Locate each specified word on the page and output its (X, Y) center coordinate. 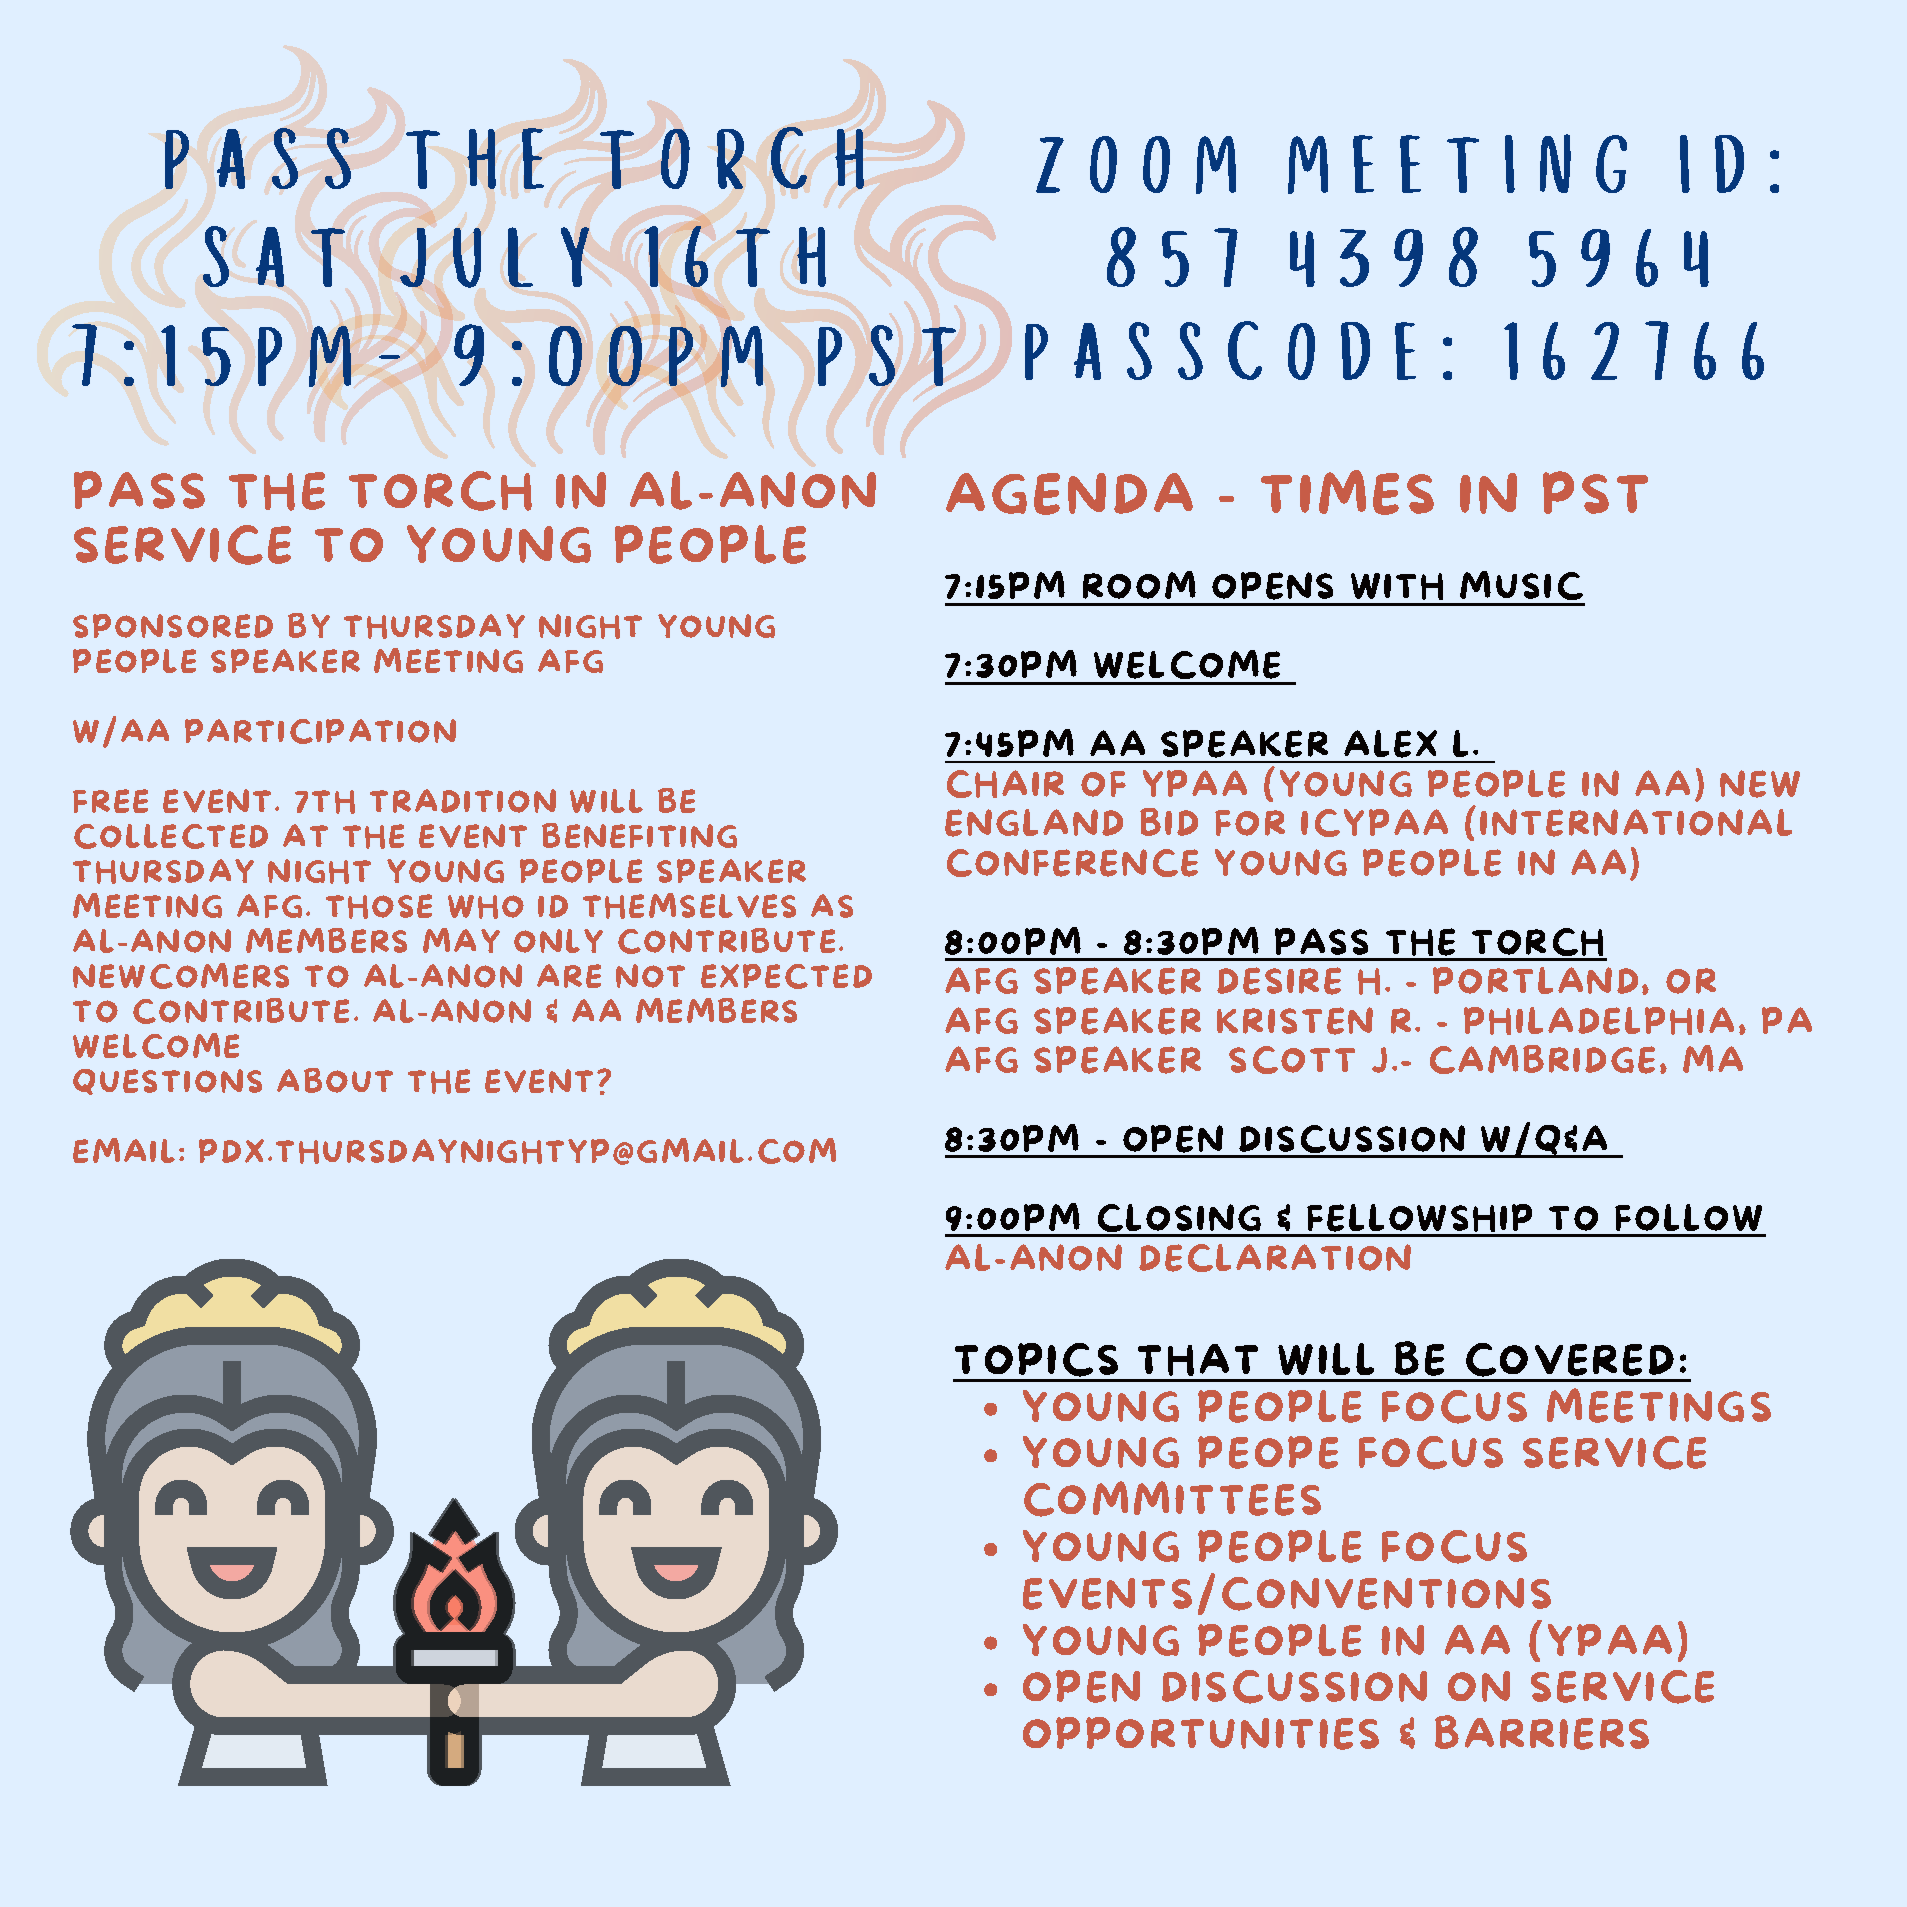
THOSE (379, 906)
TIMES (1347, 492)
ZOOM (1136, 165)
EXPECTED (786, 976)
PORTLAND (1535, 980)
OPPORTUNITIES (1201, 1733)
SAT (274, 256)
